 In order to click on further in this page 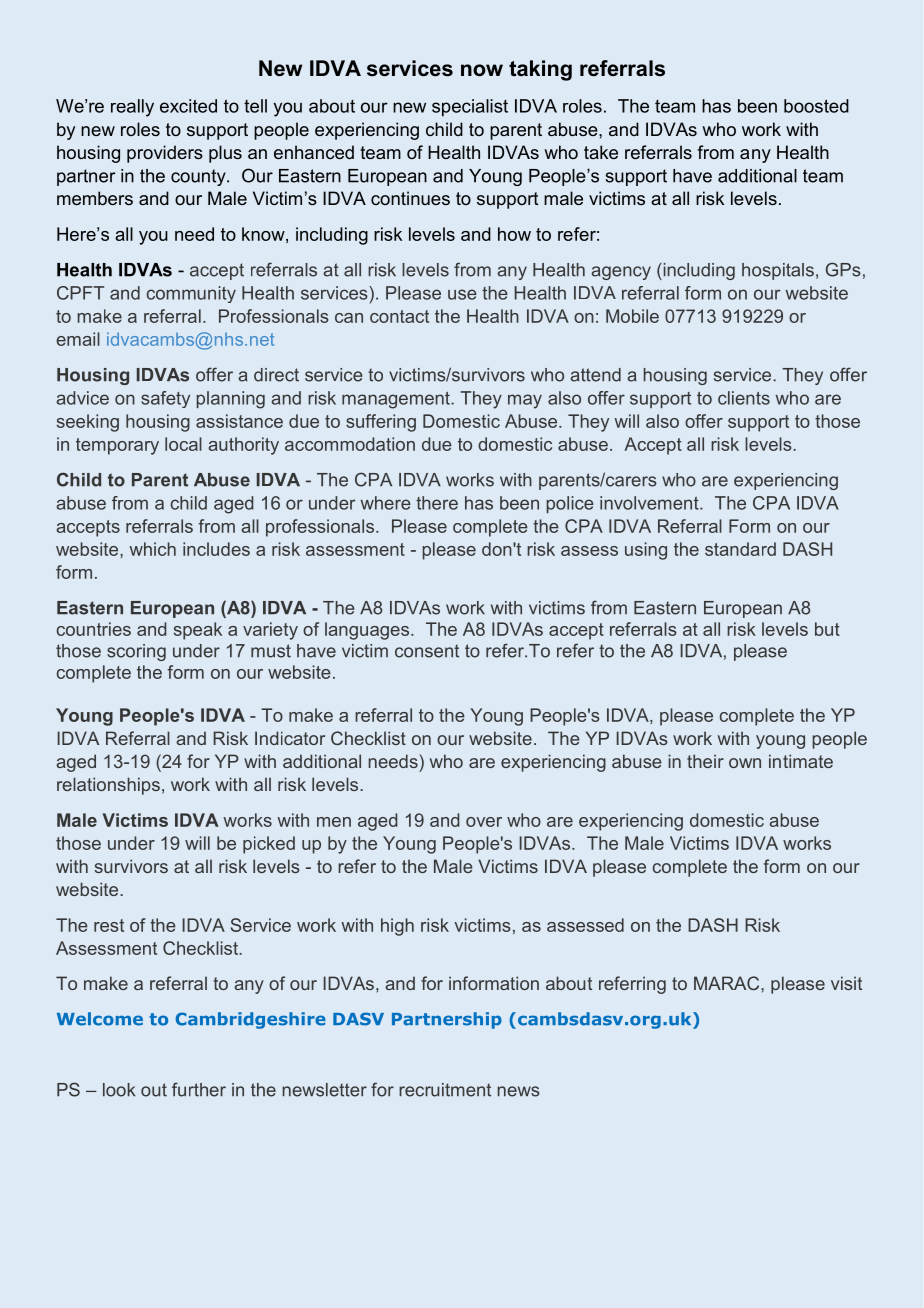, I will do `click(199, 1089)`.
